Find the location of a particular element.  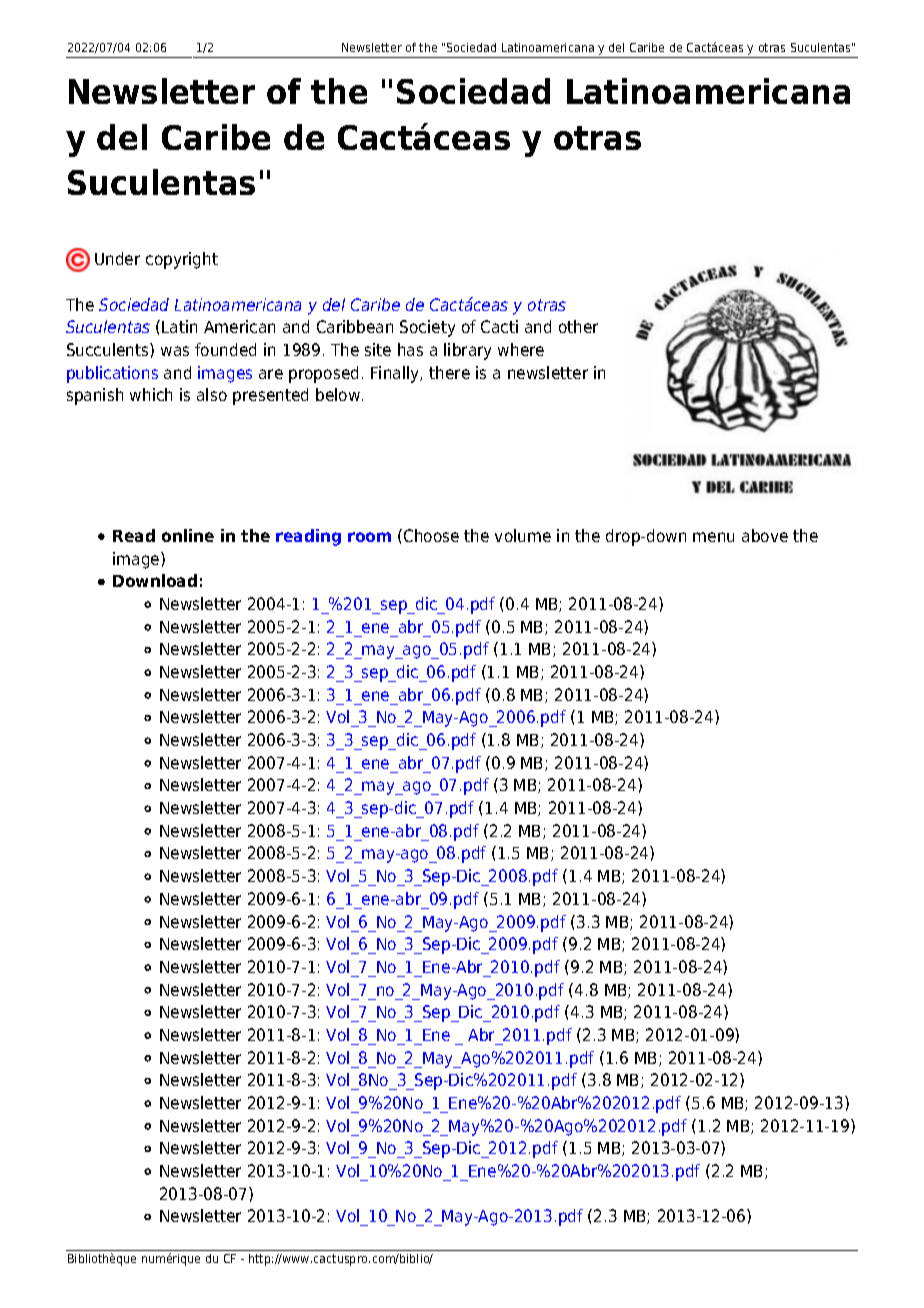

other is located at coordinates (578, 326).
